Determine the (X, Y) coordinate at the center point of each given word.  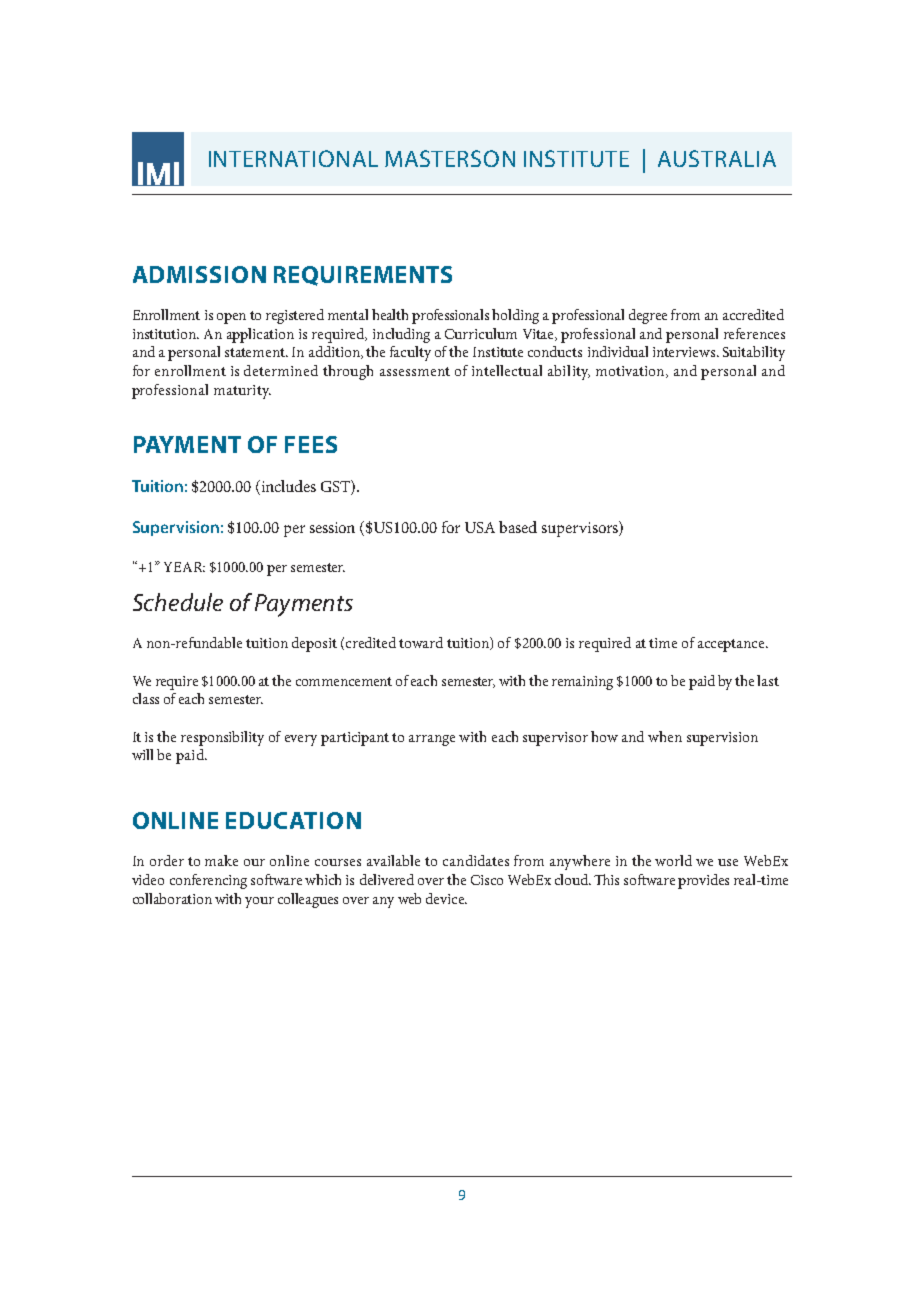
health (390, 314)
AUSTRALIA (717, 158)
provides (703, 881)
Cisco (487, 880)
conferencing (208, 881)
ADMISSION (199, 274)
